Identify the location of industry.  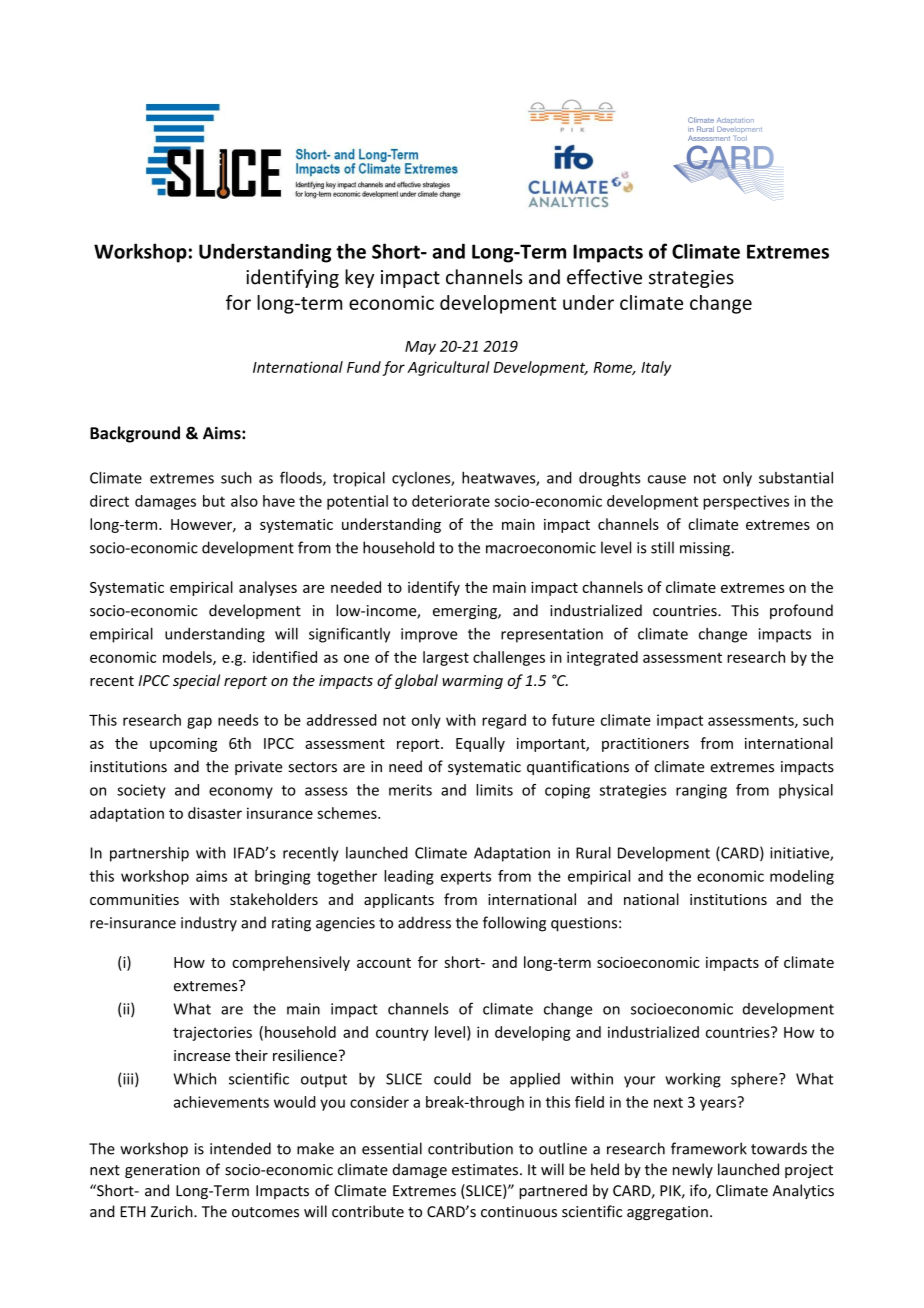
(209, 924).
